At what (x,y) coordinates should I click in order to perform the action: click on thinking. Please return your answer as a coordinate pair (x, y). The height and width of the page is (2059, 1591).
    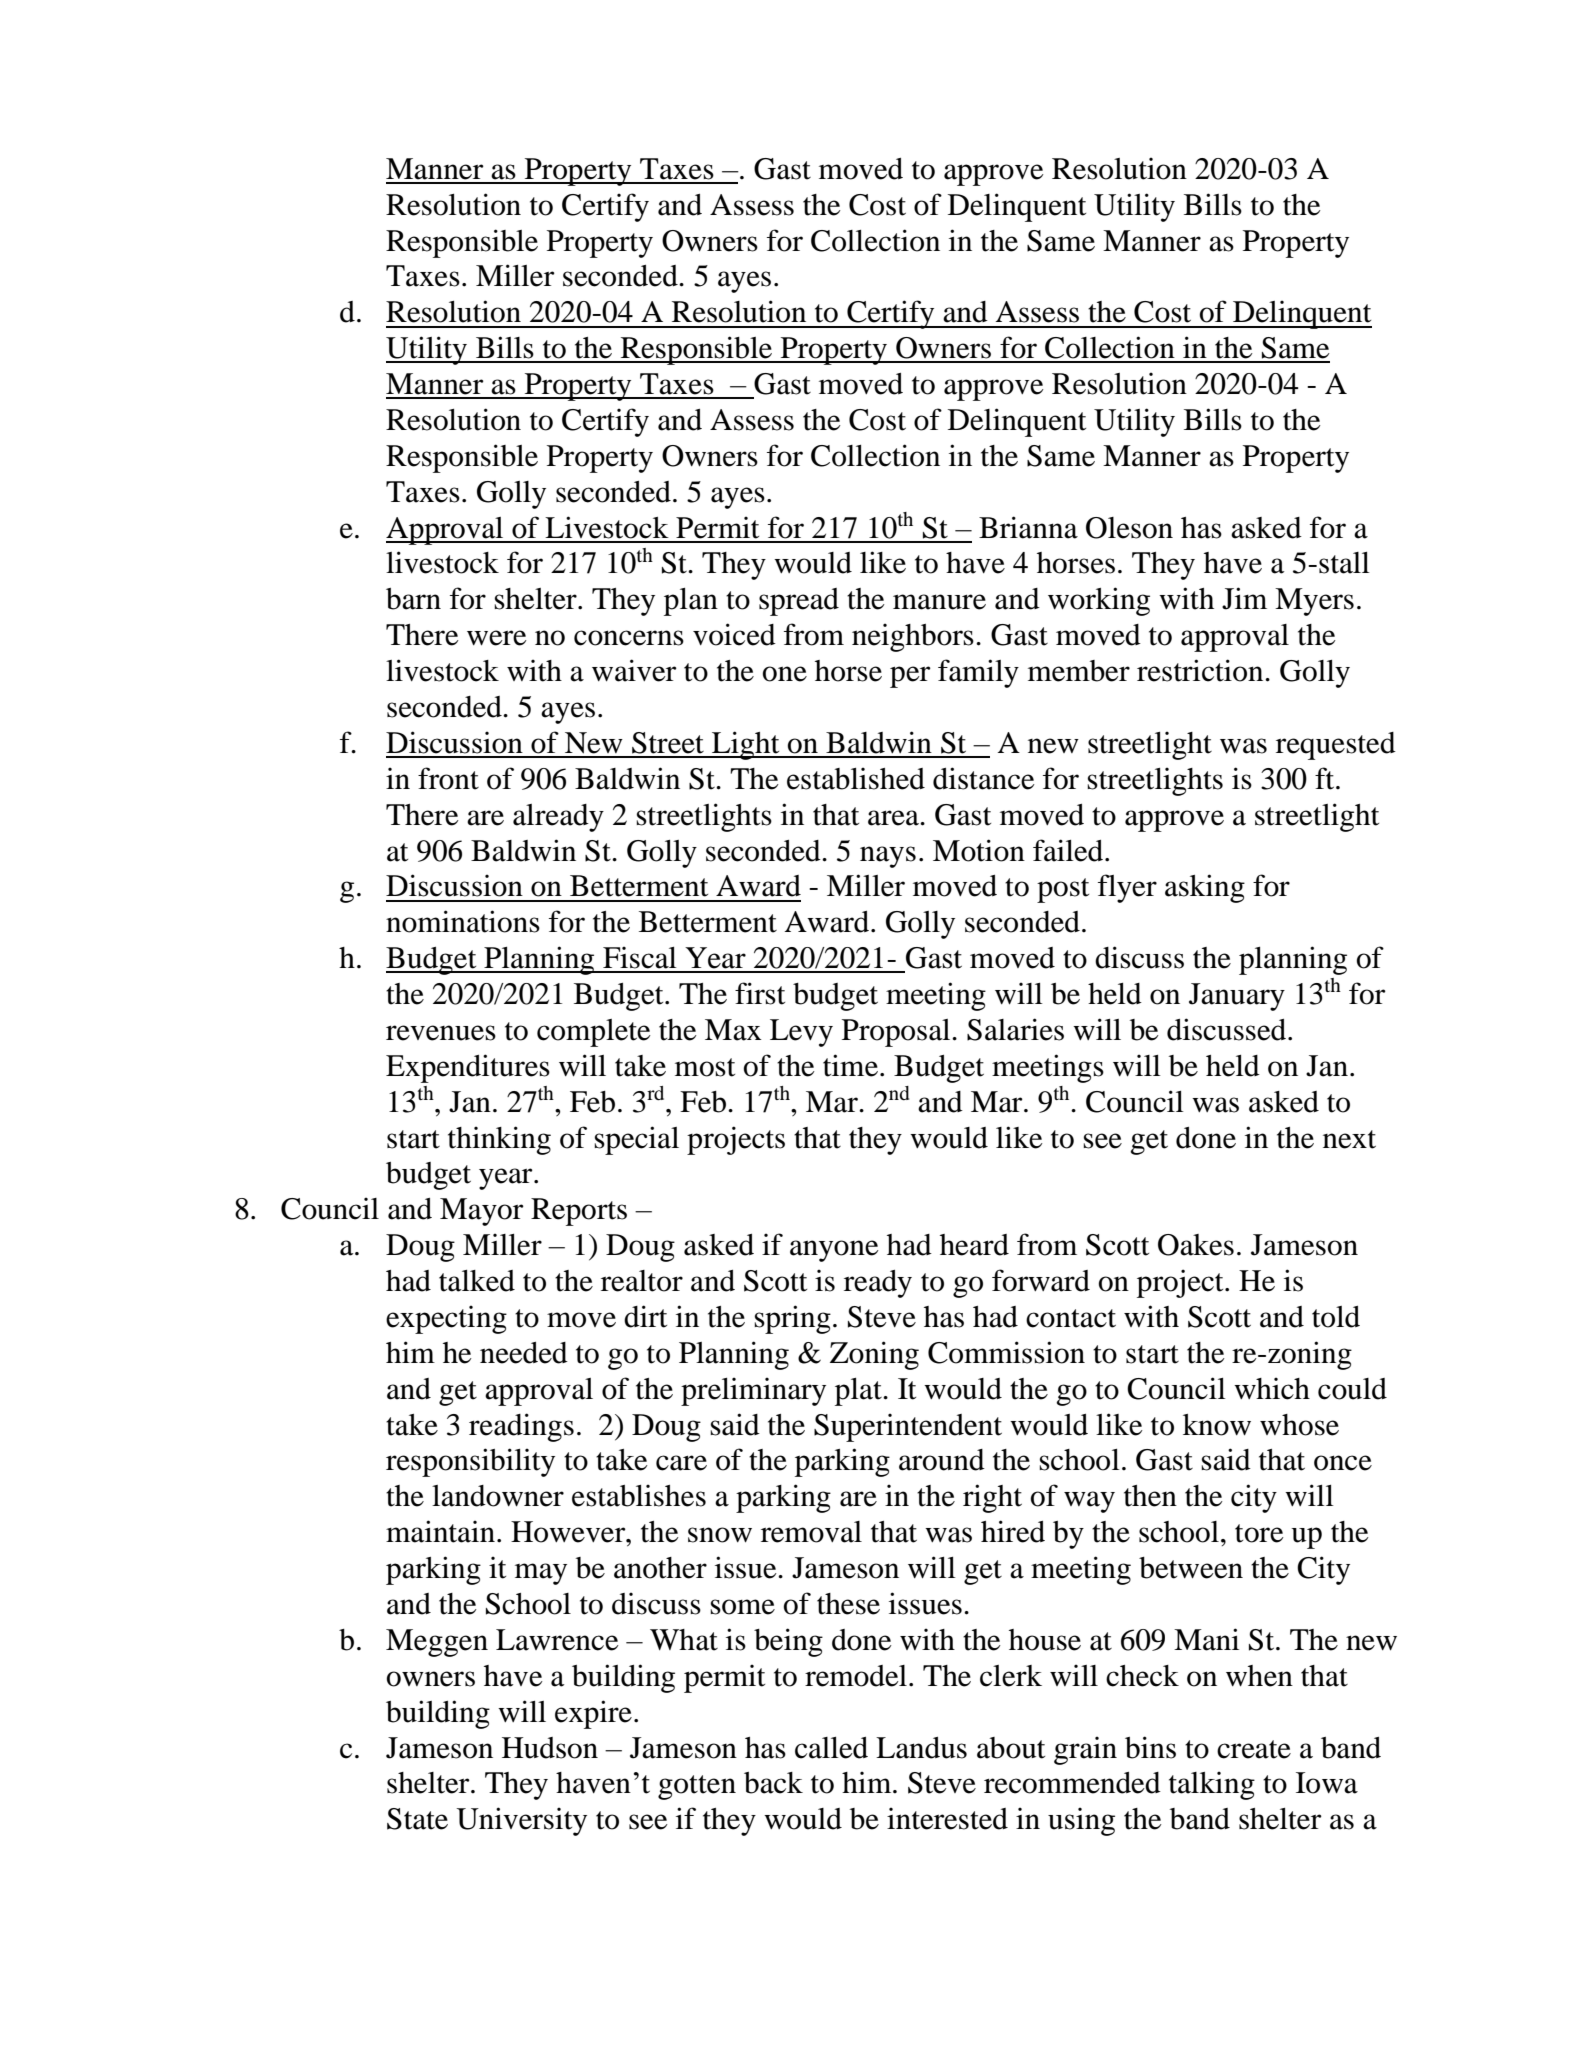
    Looking at the image, I should click on (499, 1140).
